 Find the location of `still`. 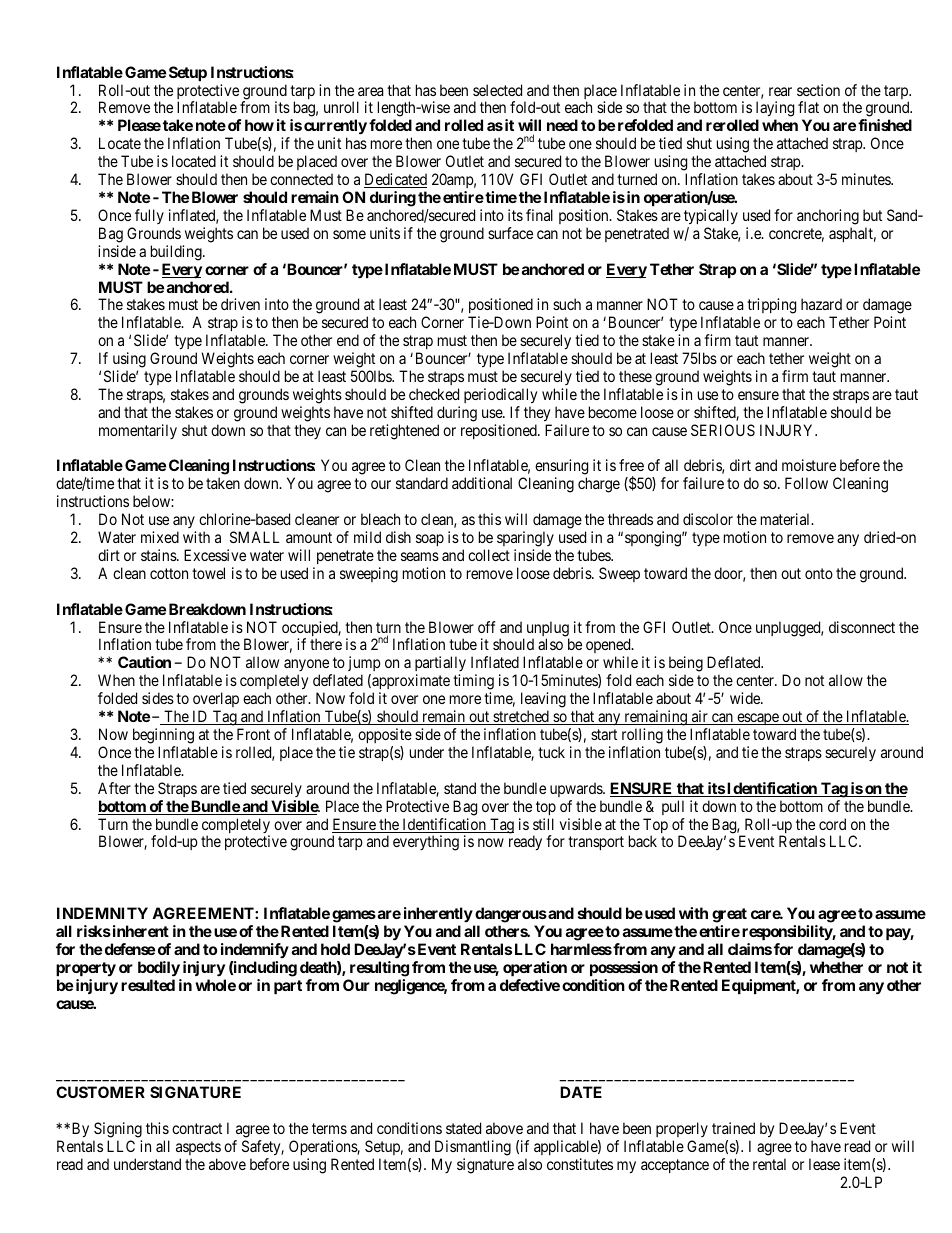

still is located at coordinates (543, 824).
